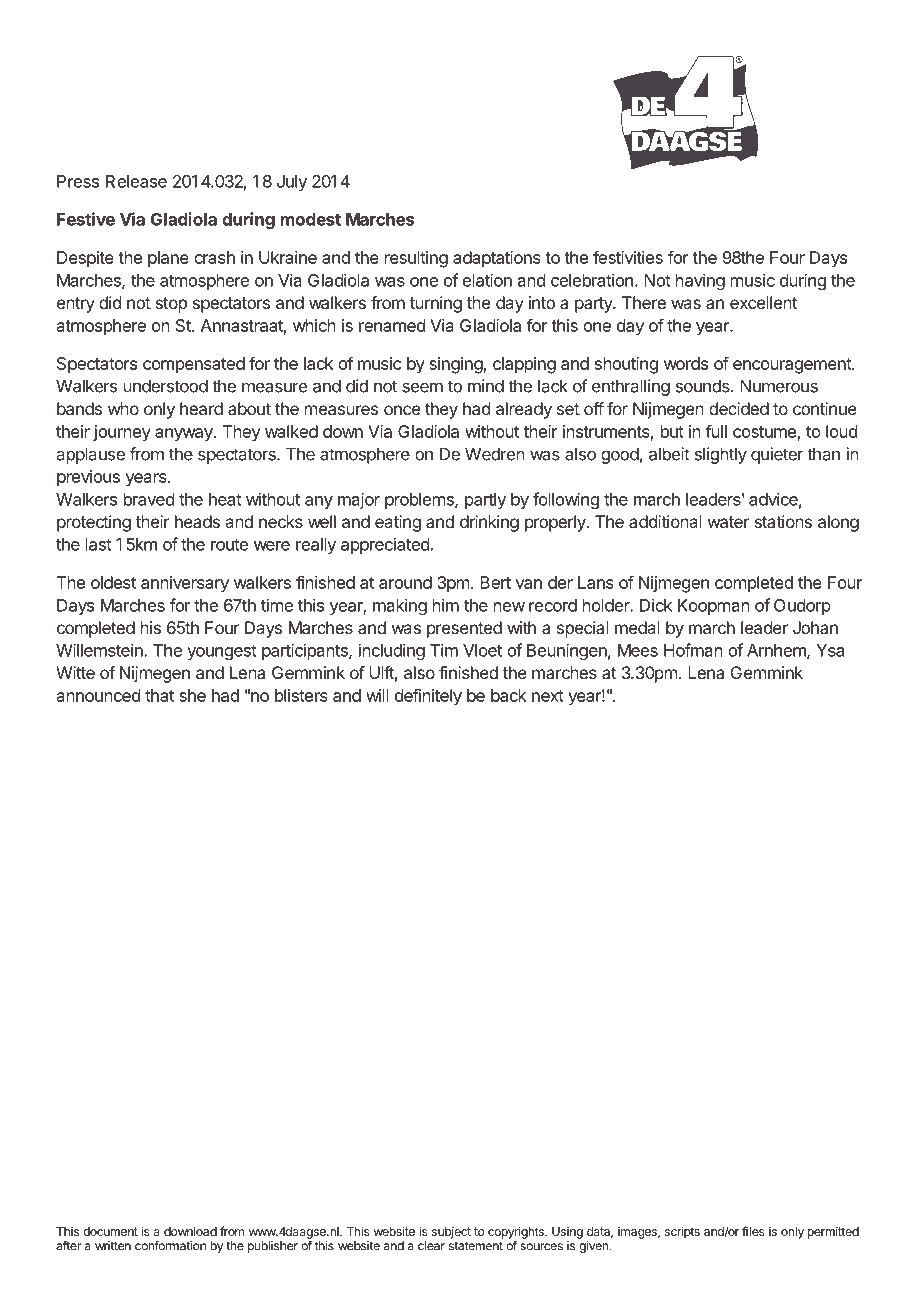 This screenshot has width=924, height=1308. Describe the element at coordinates (548, 696) in the screenshot. I see `next` at that location.
